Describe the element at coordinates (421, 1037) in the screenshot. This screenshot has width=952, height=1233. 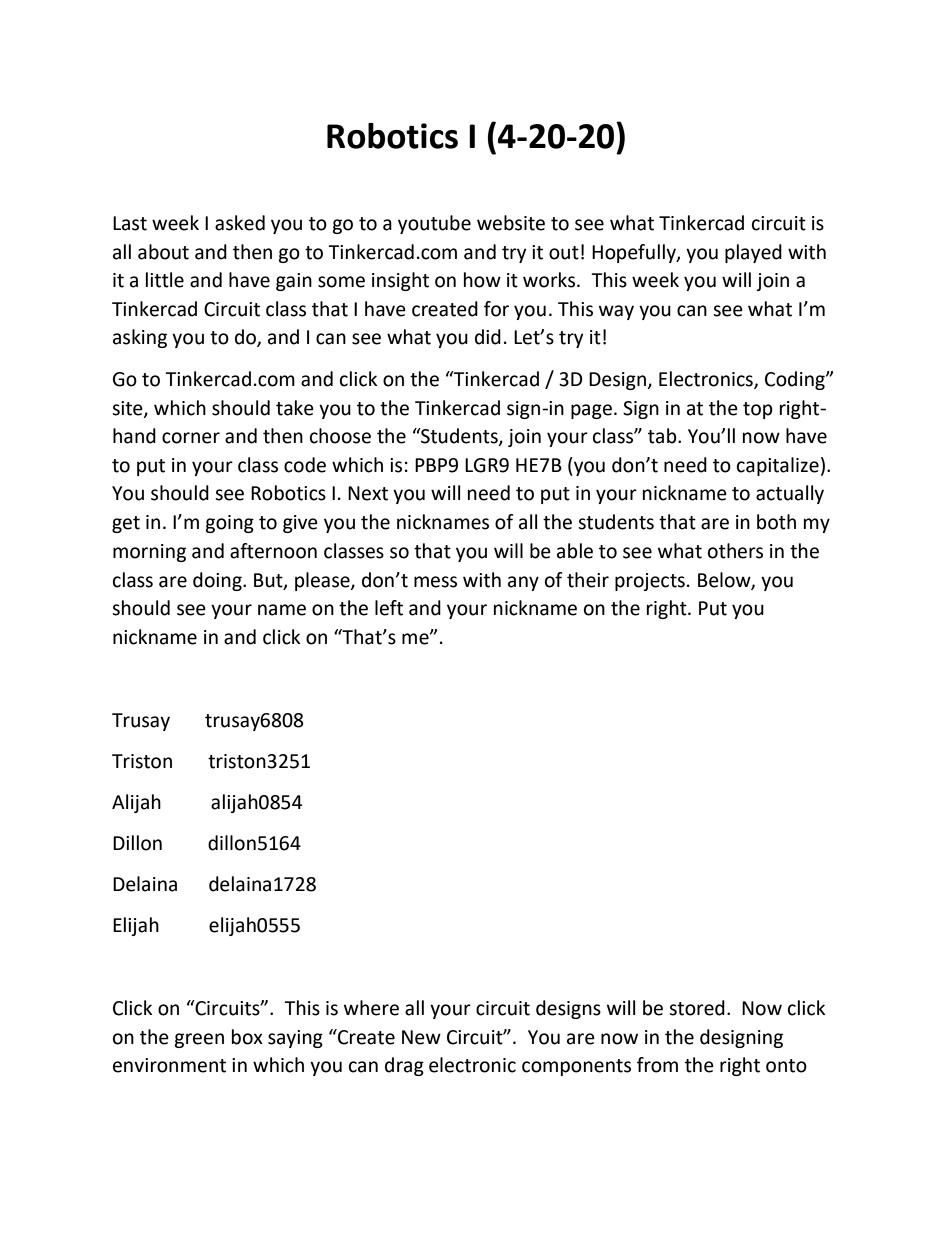
I see `New` at that location.
